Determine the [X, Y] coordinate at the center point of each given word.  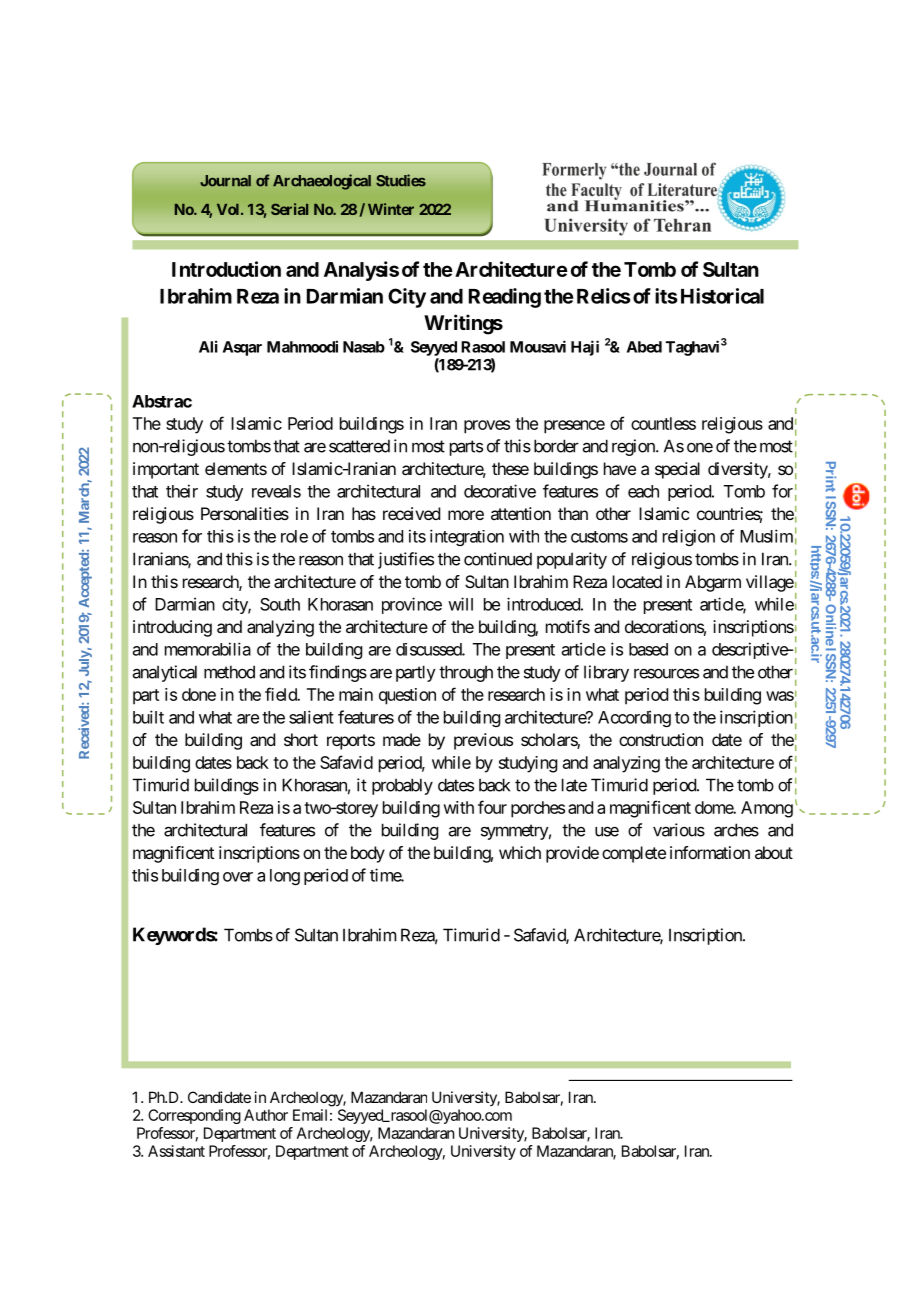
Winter [391, 209]
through [466, 673]
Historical [722, 296]
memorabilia [208, 649]
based [648, 649]
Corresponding [194, 1116]
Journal [225, 181]
